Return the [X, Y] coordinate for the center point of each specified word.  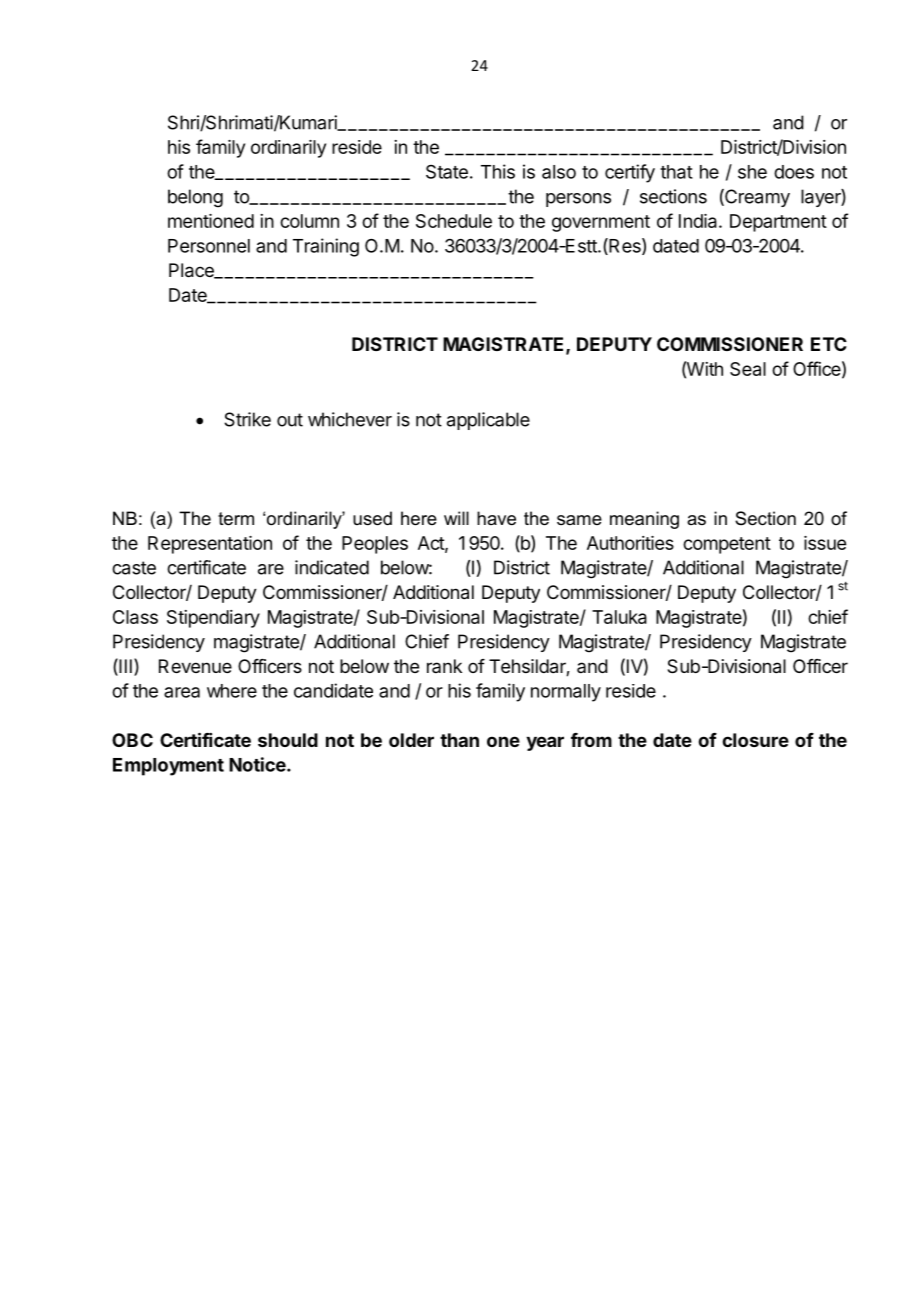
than [459, 740]
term [236, 519]
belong [195, 198]
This [498, 171]
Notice [257, 764]
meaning [644, 520]
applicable [488, 421]
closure [755, 740]
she [752, 172]
